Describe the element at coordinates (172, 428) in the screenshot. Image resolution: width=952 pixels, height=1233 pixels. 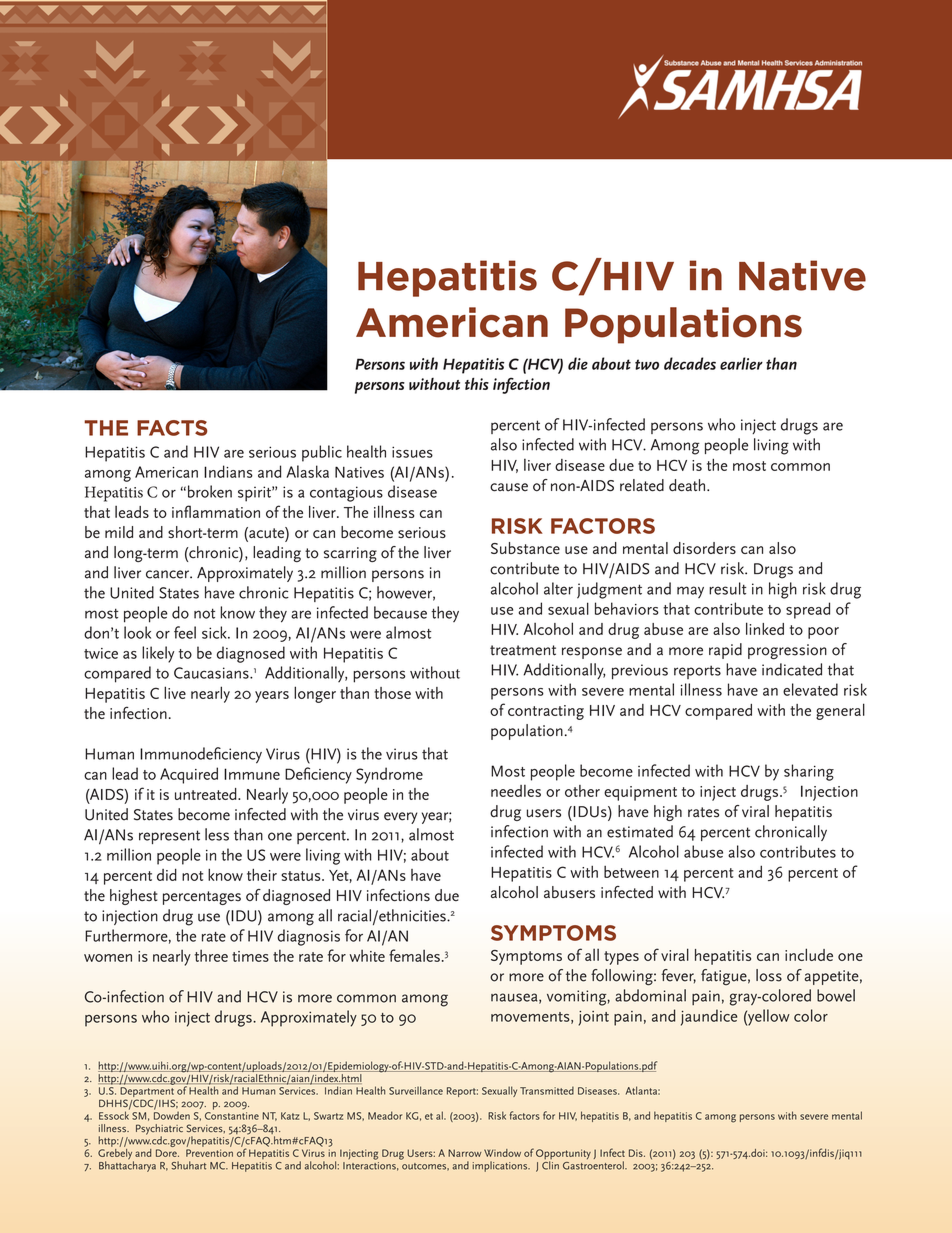
I see `FACTS` at that location.
